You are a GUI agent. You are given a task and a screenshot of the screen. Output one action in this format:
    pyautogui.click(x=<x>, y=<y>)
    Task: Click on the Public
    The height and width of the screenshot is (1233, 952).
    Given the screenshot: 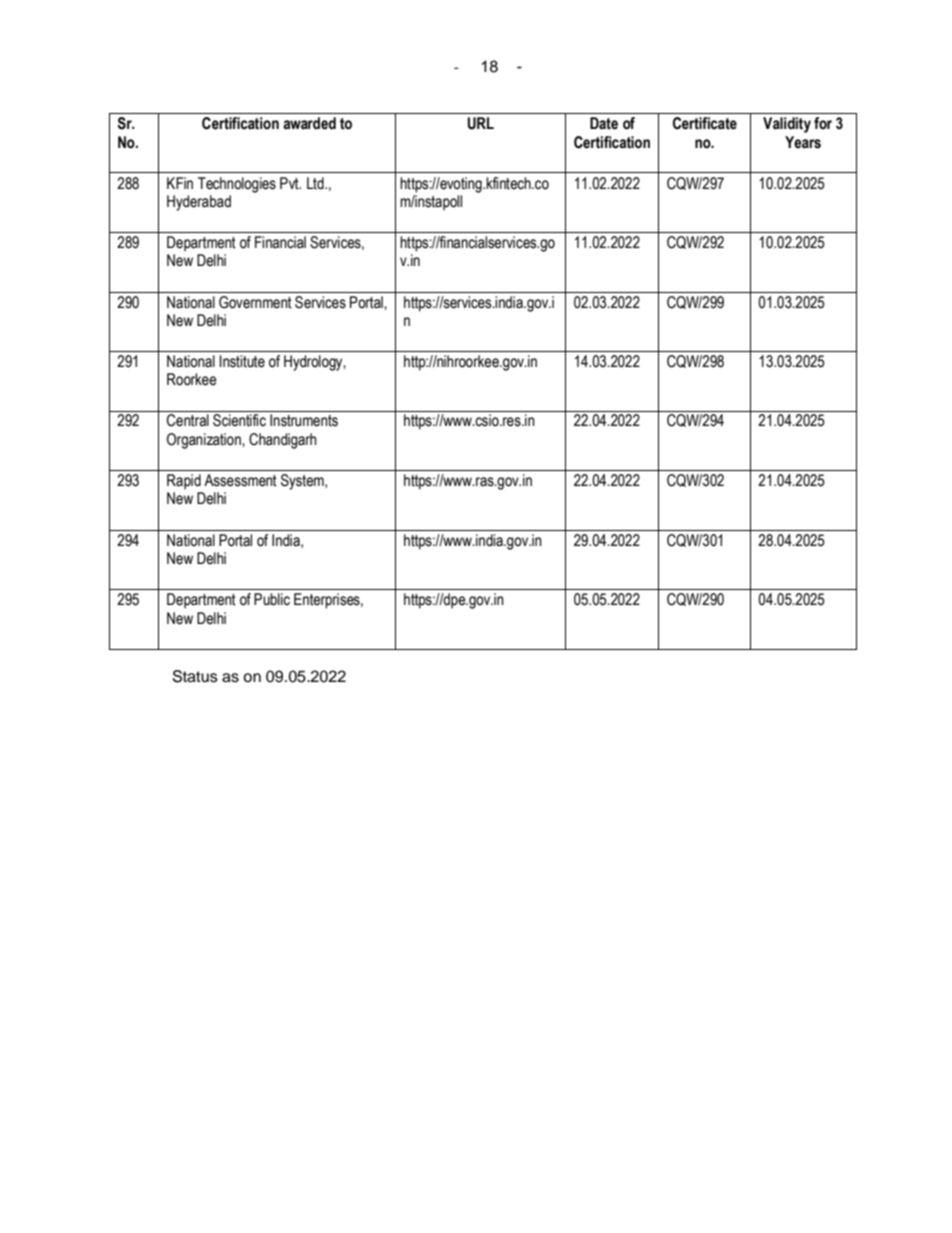 What is the action you would take?
    pyautogui.click(x=272, y=599)
